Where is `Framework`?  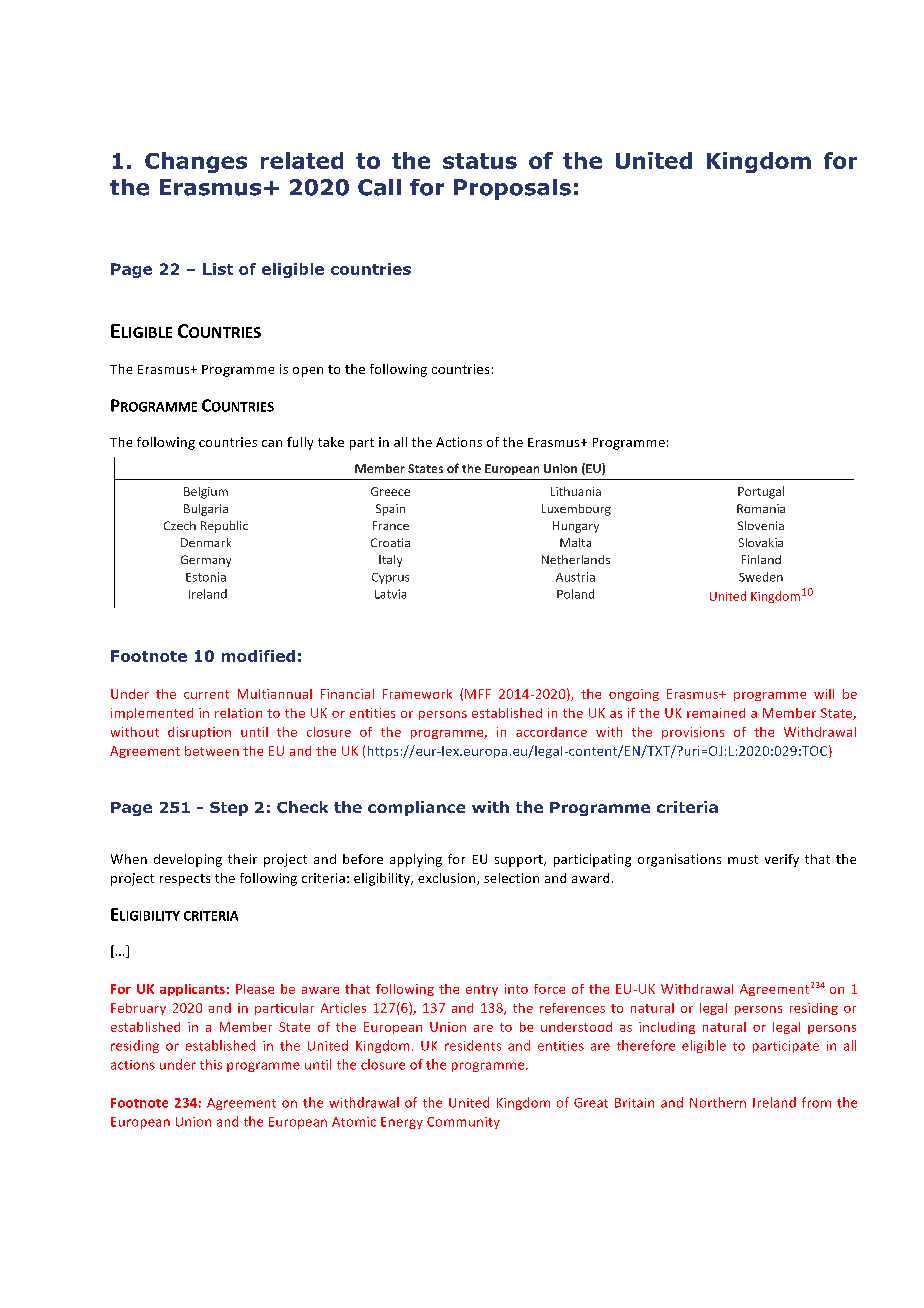 Framework is located at coordinates (417, 694).
